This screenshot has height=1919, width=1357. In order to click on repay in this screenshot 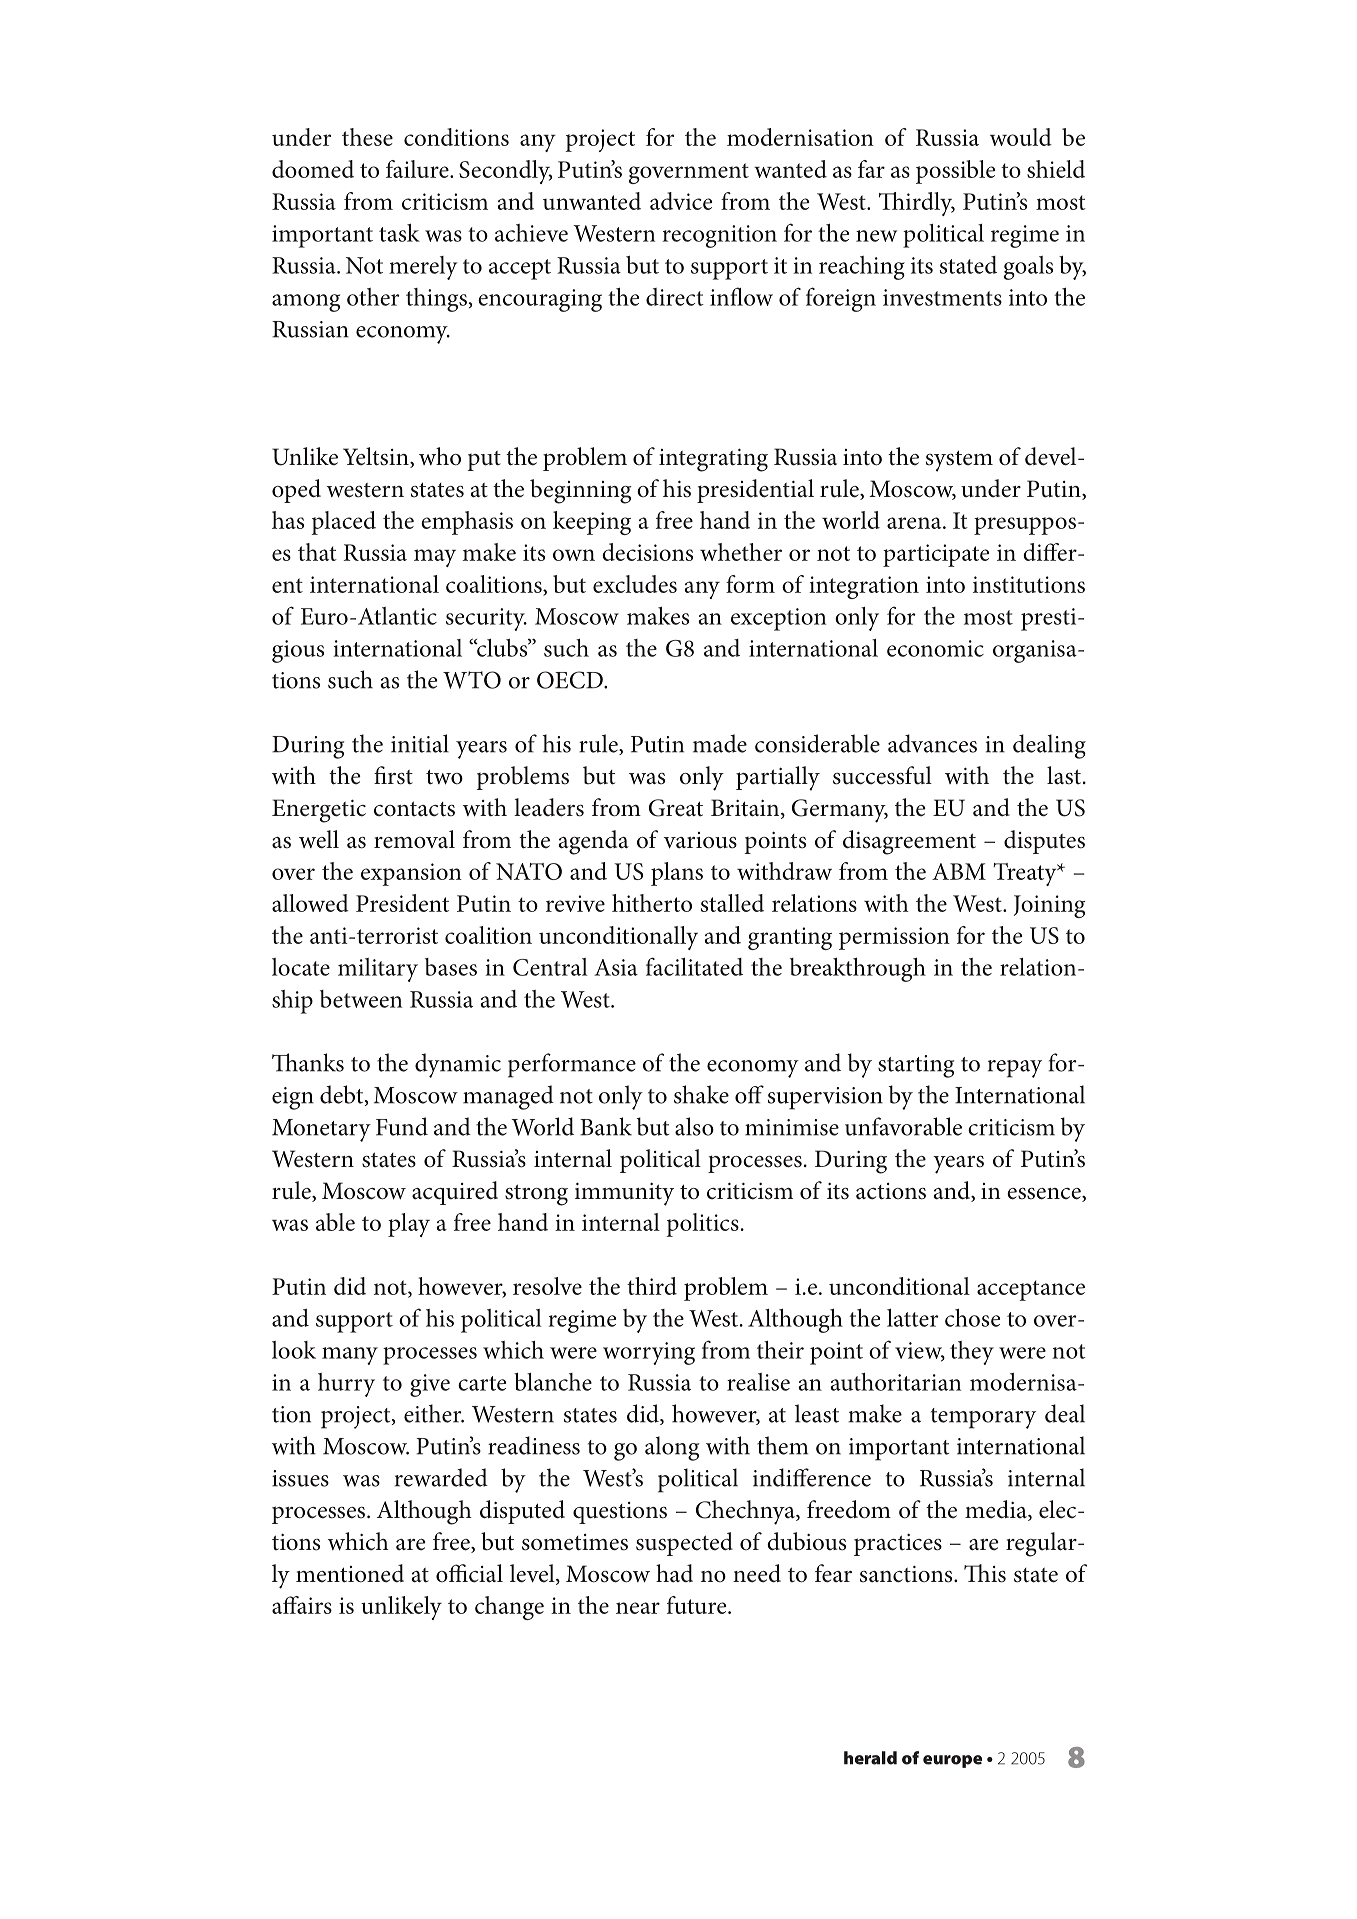, I will do `click(1015, 1069)`.
